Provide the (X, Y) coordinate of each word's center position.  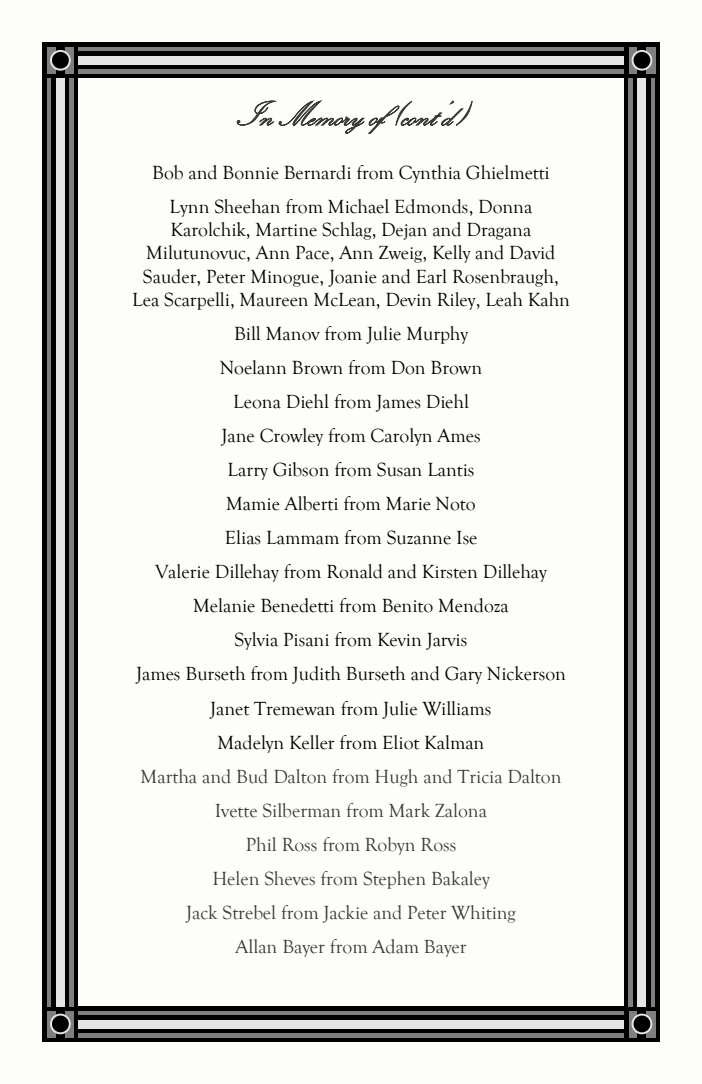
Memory (321, 117)
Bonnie (251, 173)
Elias (243, 537)
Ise (467, 538)
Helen (236, 878)
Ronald (354, 571)
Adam (395, 946)
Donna (505, 207)
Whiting (483, 914)
